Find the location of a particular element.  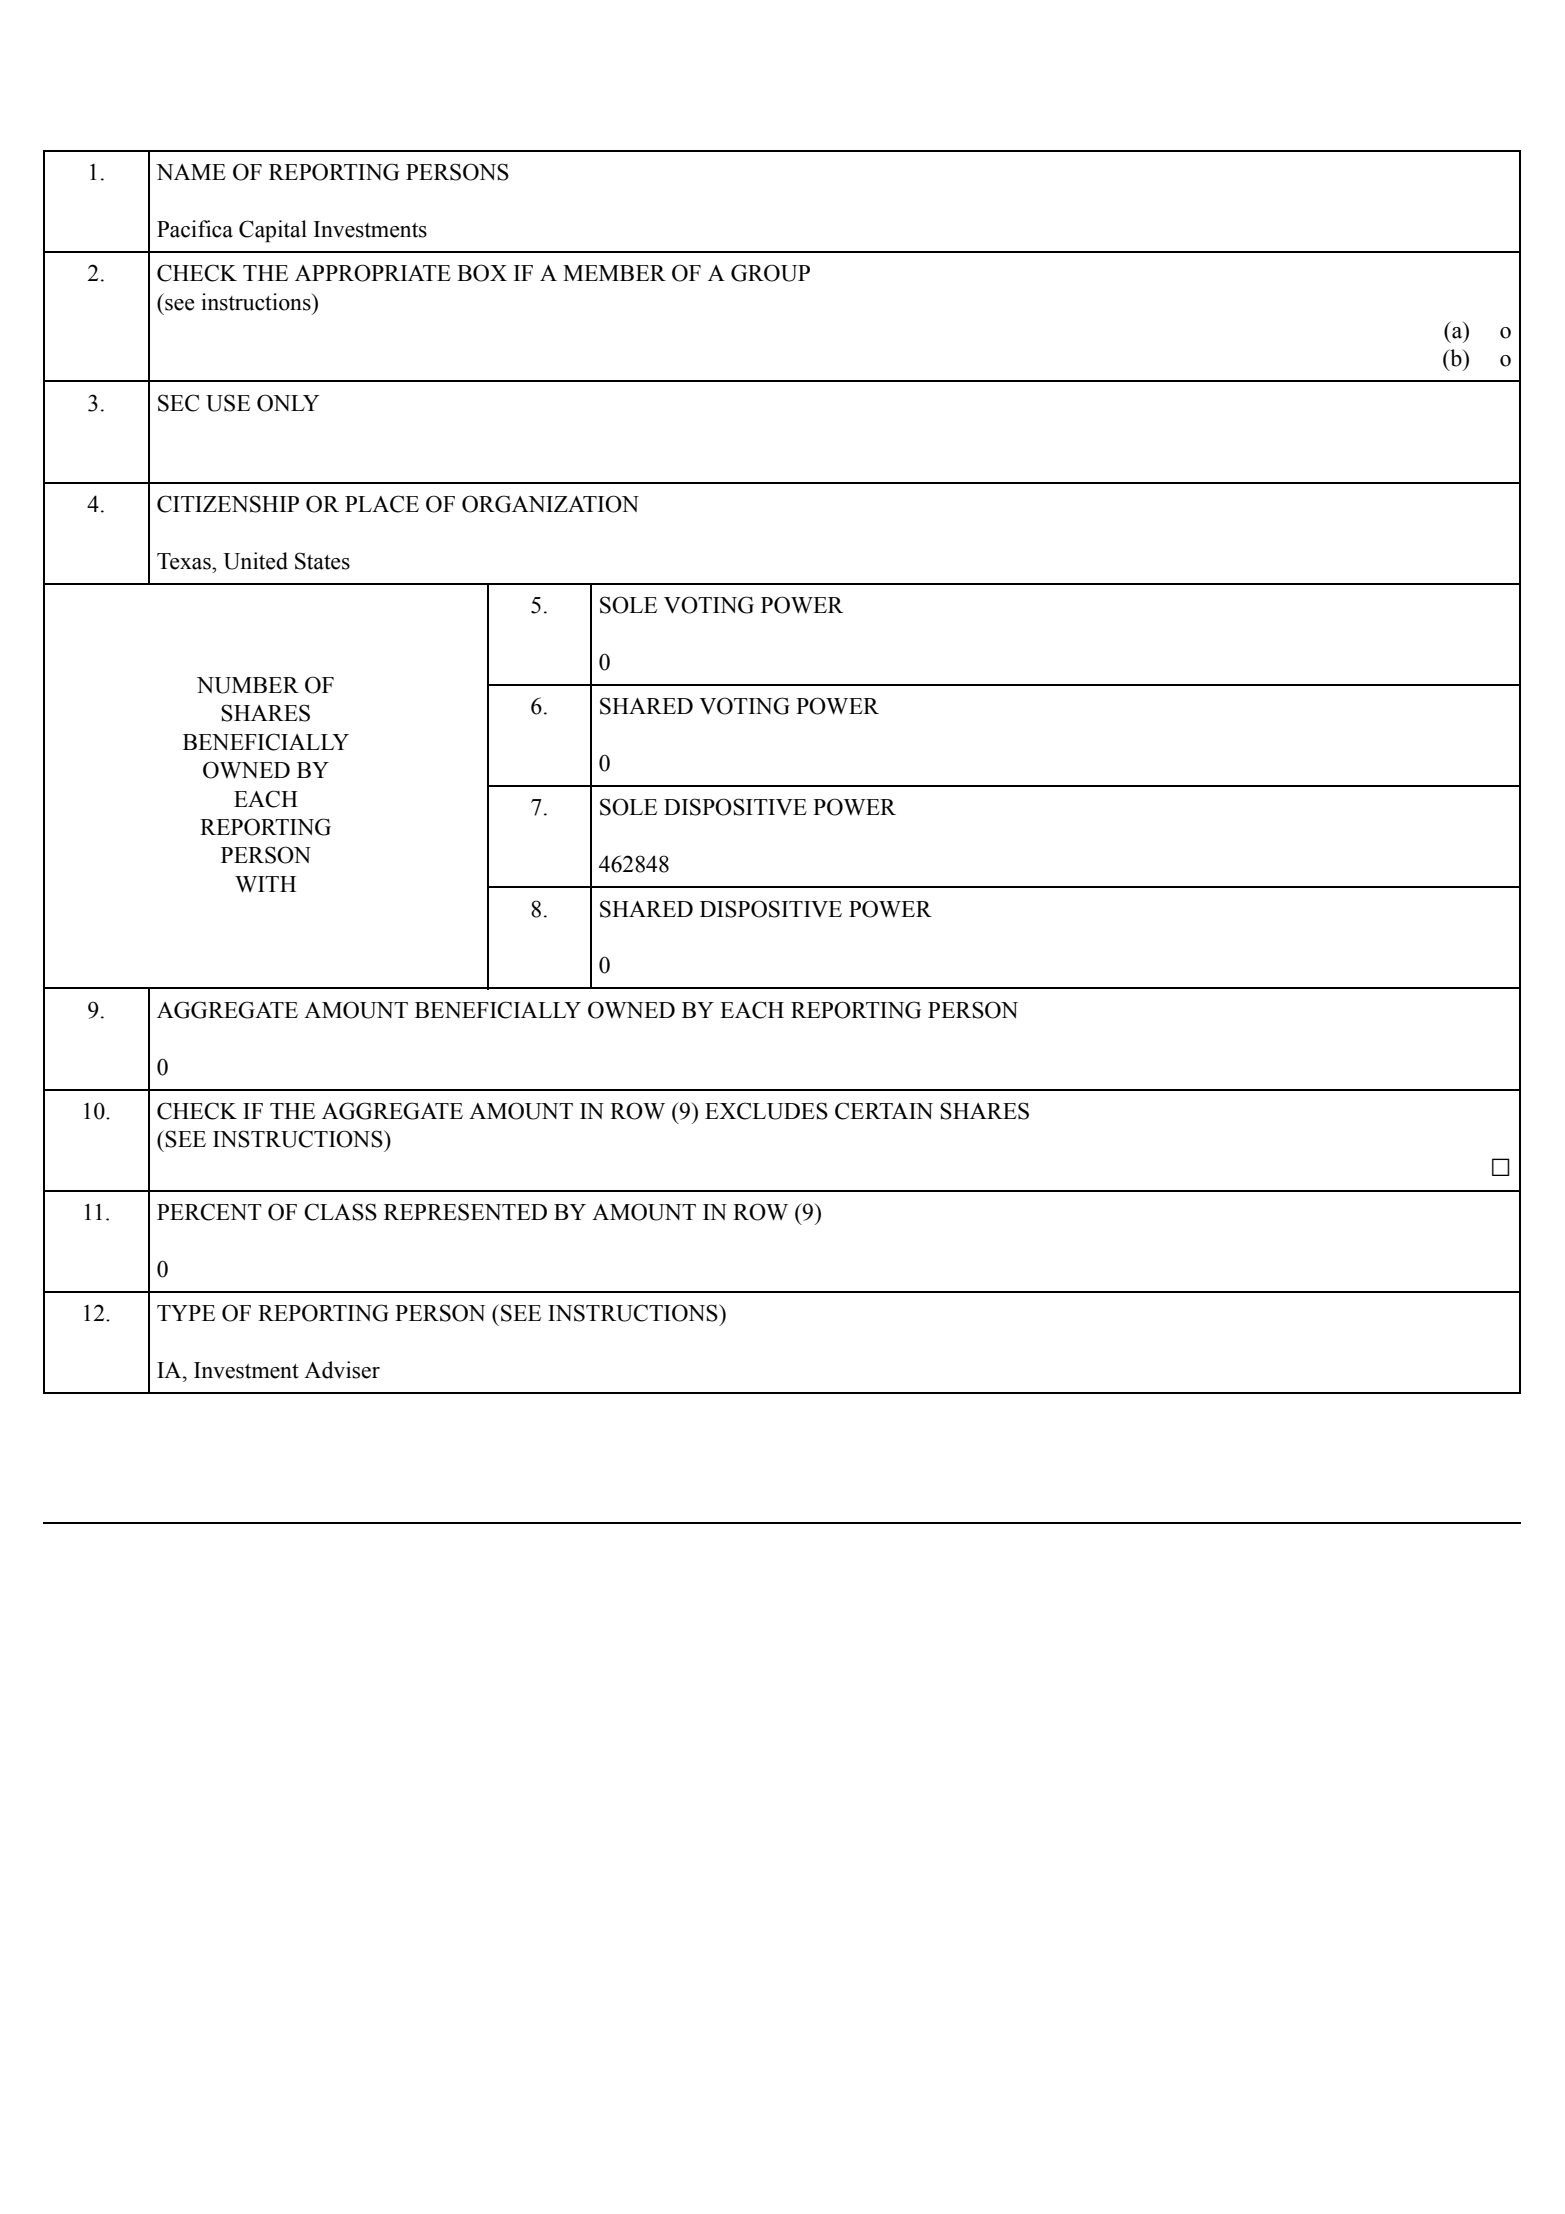

CERTAIN is located at coordinates (884, 1111).
